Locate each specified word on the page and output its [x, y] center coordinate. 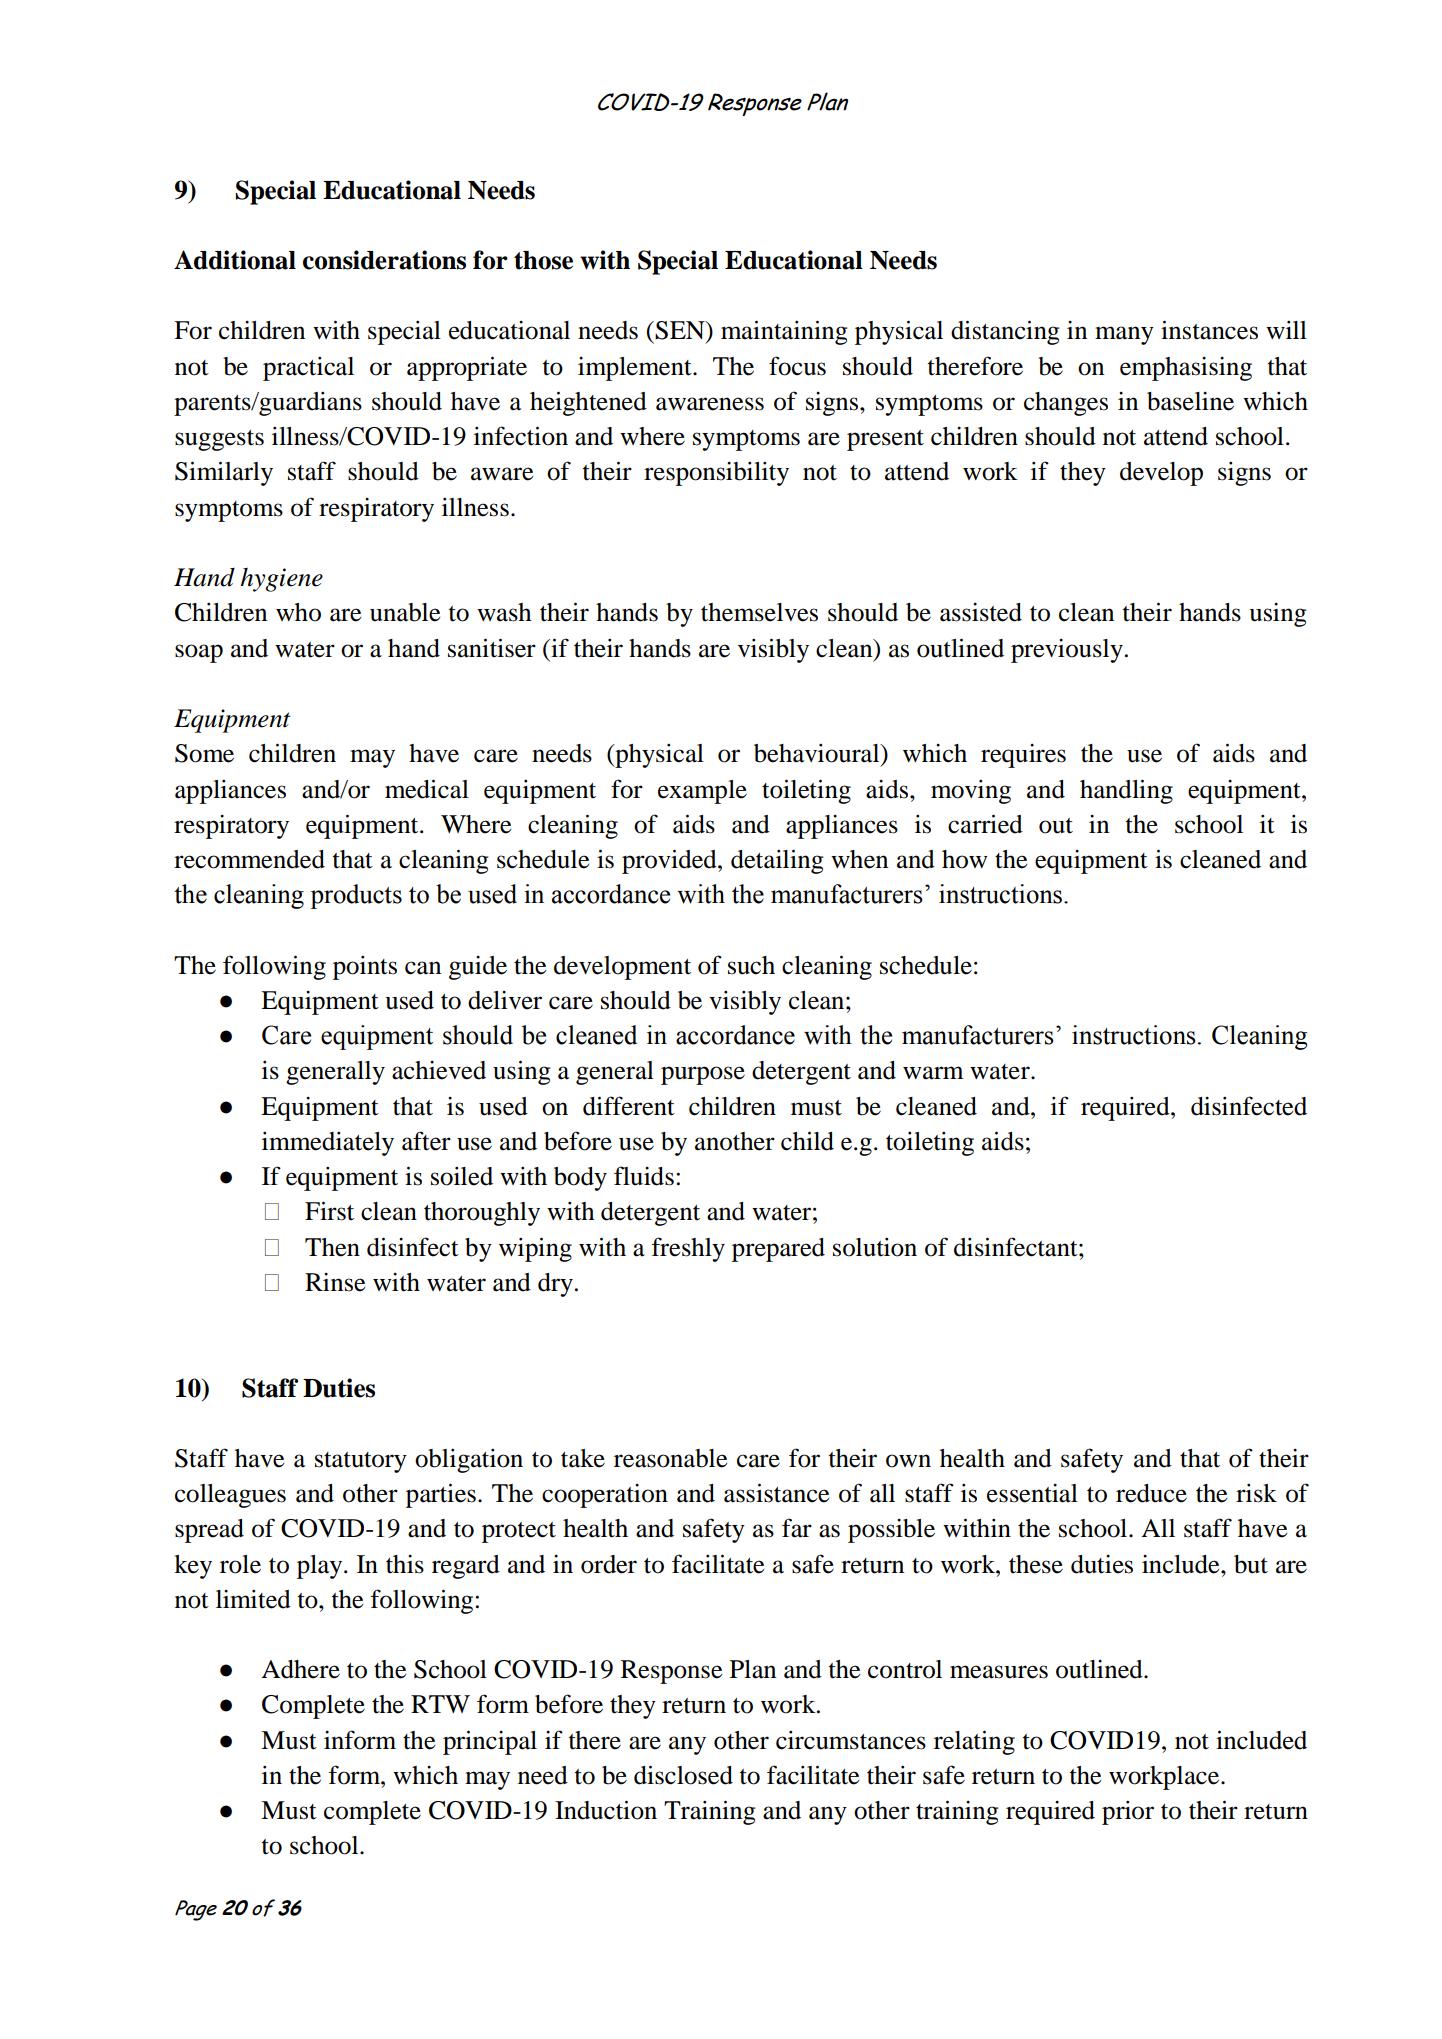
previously [1067, 651]
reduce [1151, 1493]
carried [985, 824]
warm [933, 1073]
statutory [361, 1462]
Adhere [300, 1669]
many [1124, 335]
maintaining [784, 332]
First [329, 1211]
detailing [777, 861]
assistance [776, 1493]
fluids [644, 1176]
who [298, 612]
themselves [759, 612]
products [356, 896]
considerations [384, 260]
